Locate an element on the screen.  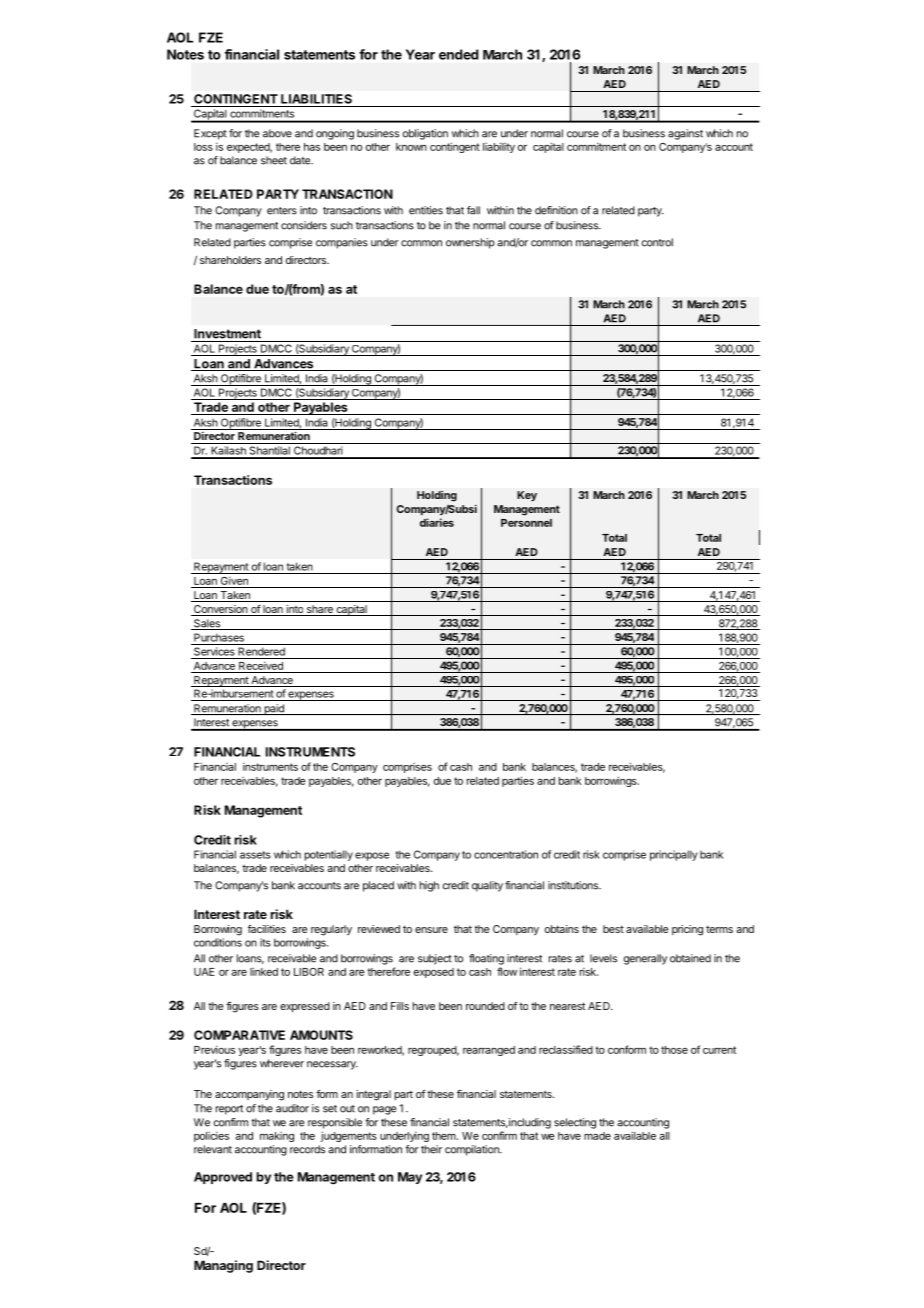
making is located at coordinates (277, 1137).
